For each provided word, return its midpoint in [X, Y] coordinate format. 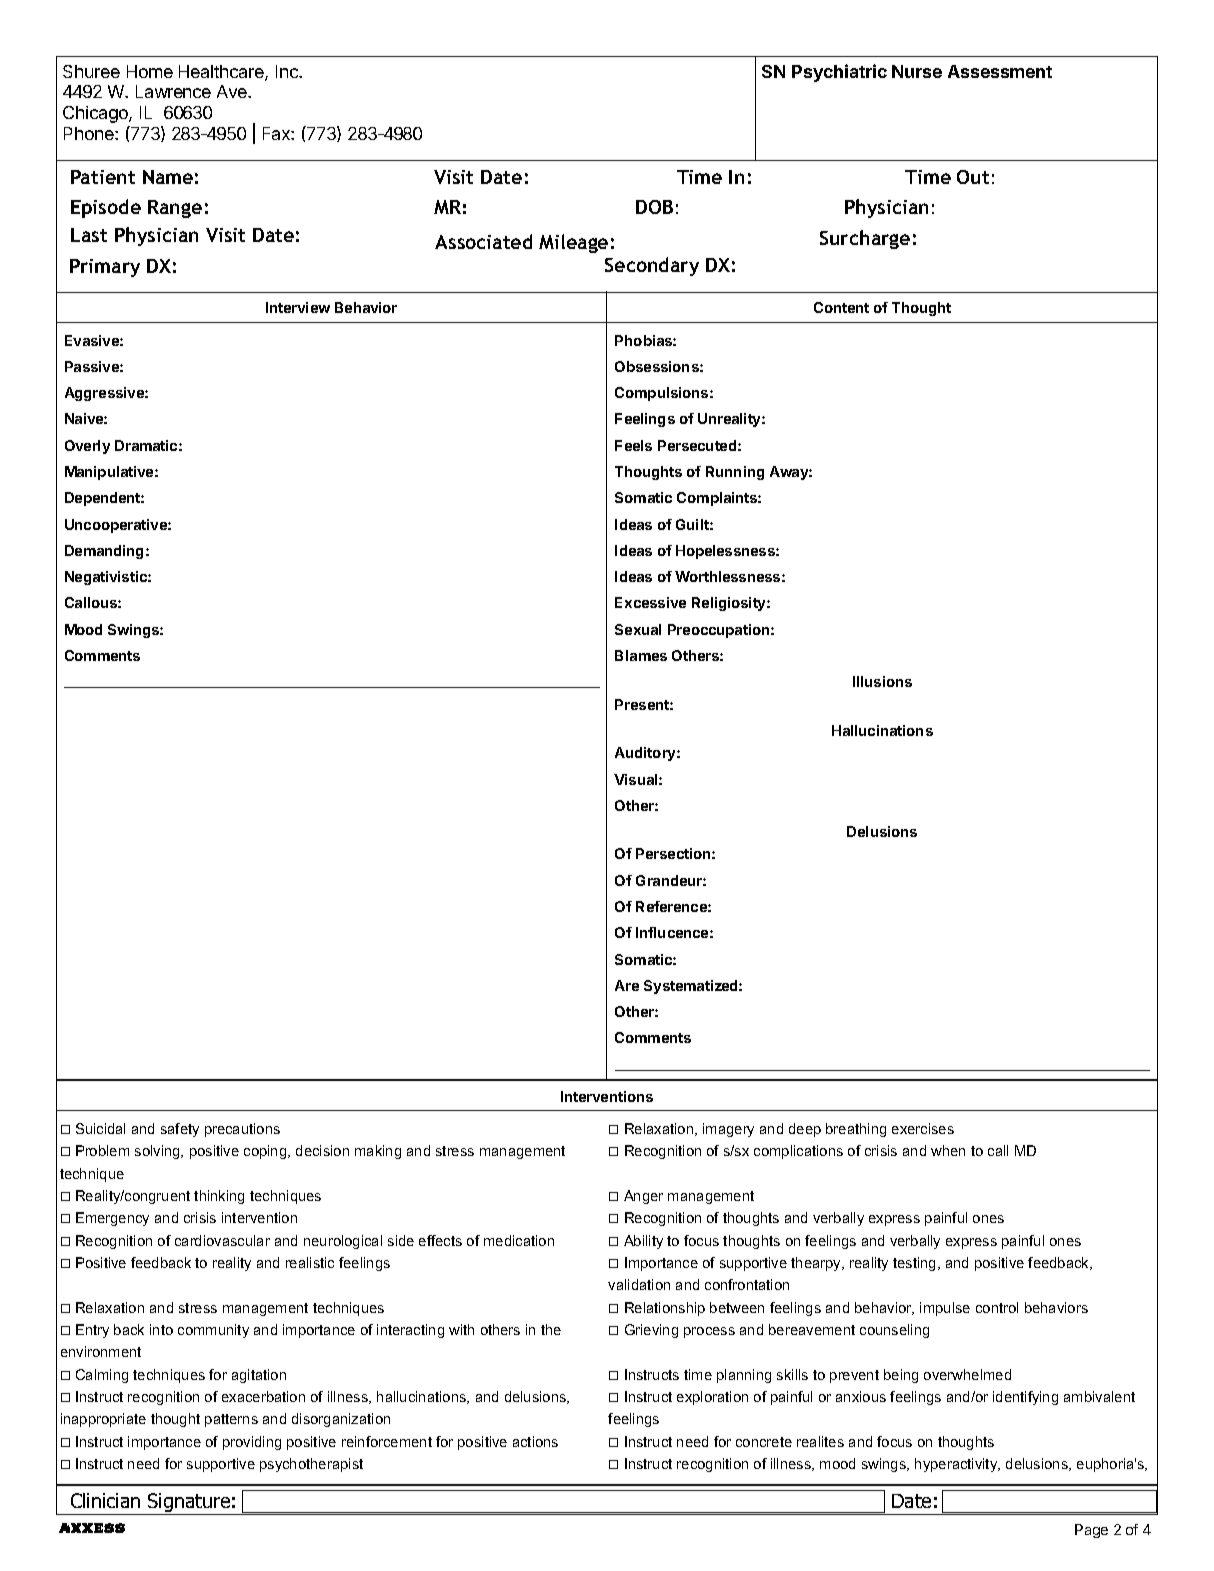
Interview [298, 307]
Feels [633, 445]
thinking [219, 1197]
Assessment [1000, 71]
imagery [728, 1130]
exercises [923, 1128]
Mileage [573, 243]
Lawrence [173, 91]
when [948, 1150]
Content [841, 307]
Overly [87, 447]
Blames [641, 655]
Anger [643, 1197]
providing [252, 1443]
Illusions [882, 681]
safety [180, 1130]
